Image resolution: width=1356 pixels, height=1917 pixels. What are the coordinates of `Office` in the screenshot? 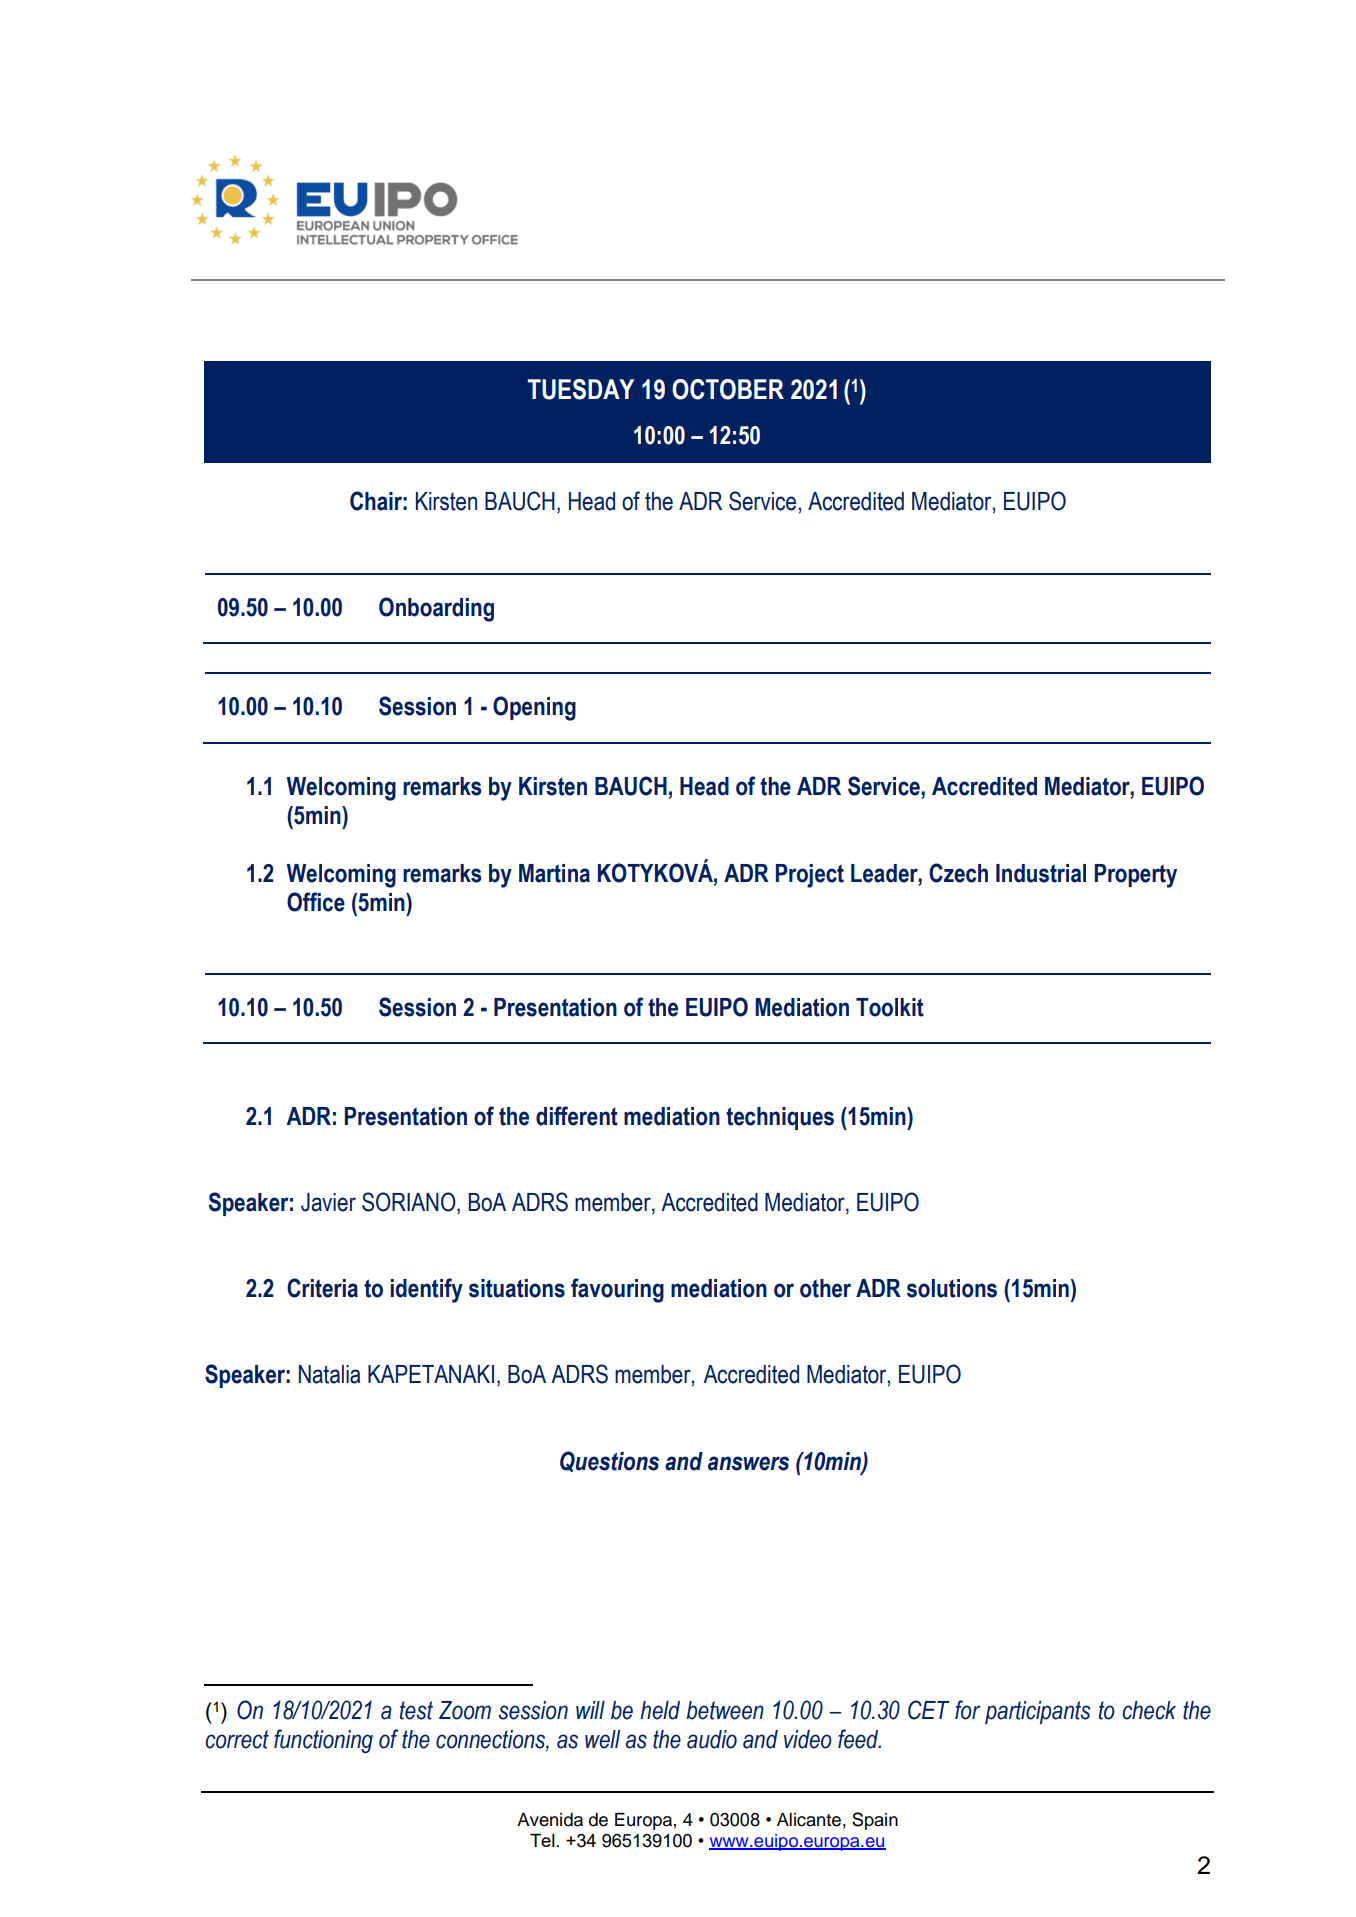 It's located at (316, 902).
